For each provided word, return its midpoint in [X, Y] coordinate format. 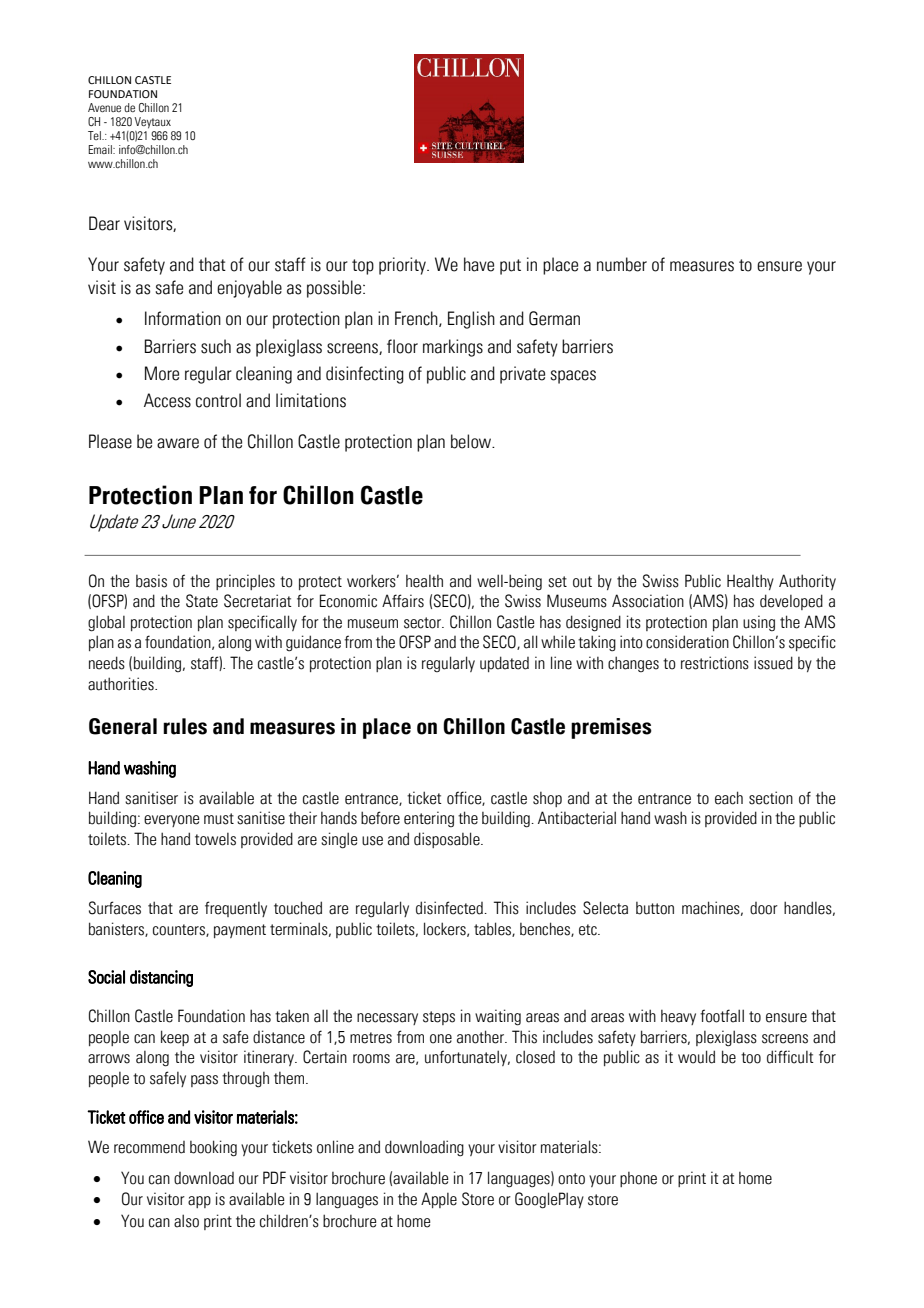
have [479, 264]
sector [424, 623]
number [622, 264]
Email [101, 149]
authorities [122, 684]
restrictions [715, 663]
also [186, 1221]
